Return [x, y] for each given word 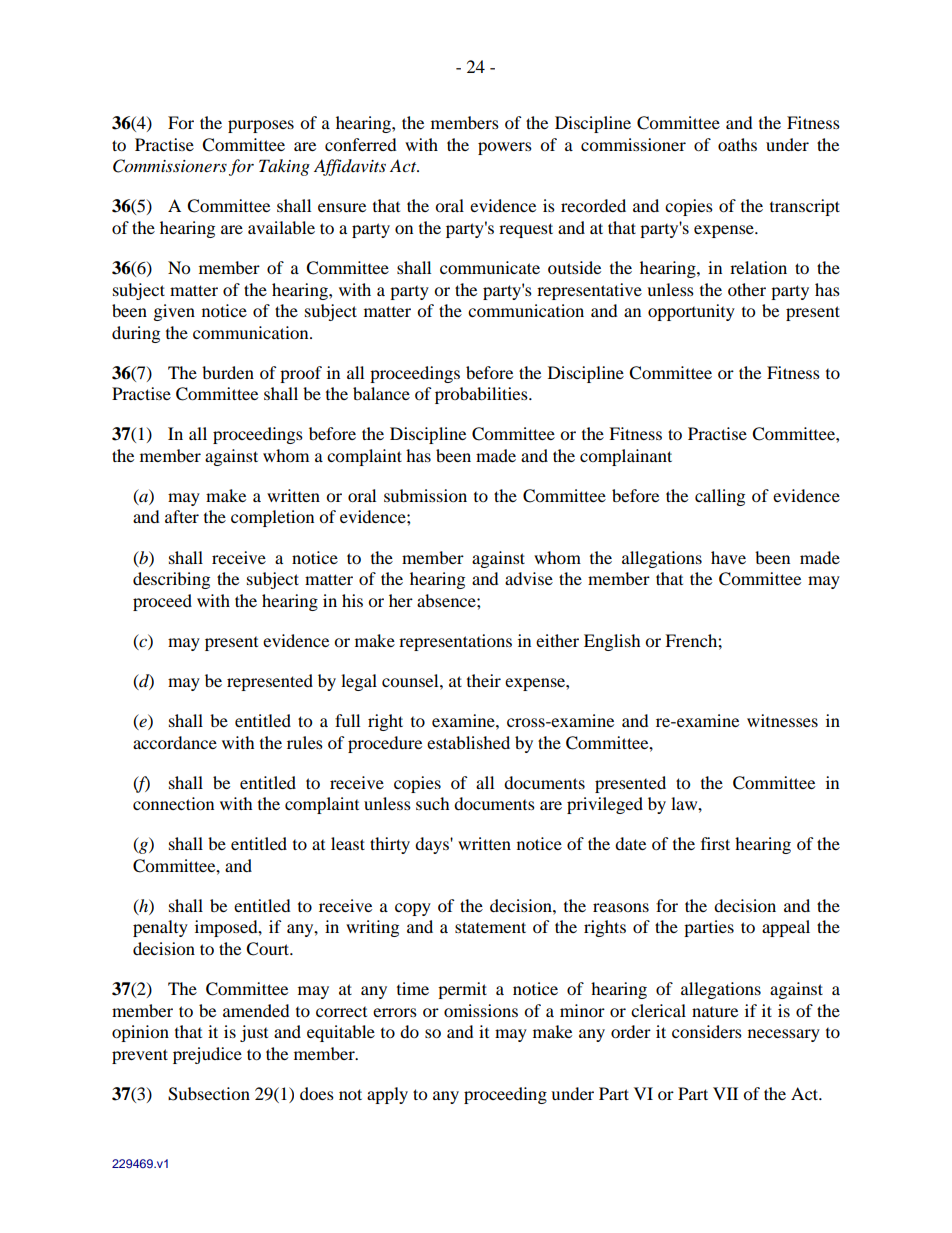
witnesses [782, 720]
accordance [175, 742]
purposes [261, 126]
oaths [737, 144]
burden [228, 372]
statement [490, 927]
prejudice [207, 1055]
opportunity [691, 312]
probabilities [482, 395]
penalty [160, 928]
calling [720, 497]
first [715, 843]
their [484, 680]
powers [505, 148]
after [182, 516]
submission [425, 495]
